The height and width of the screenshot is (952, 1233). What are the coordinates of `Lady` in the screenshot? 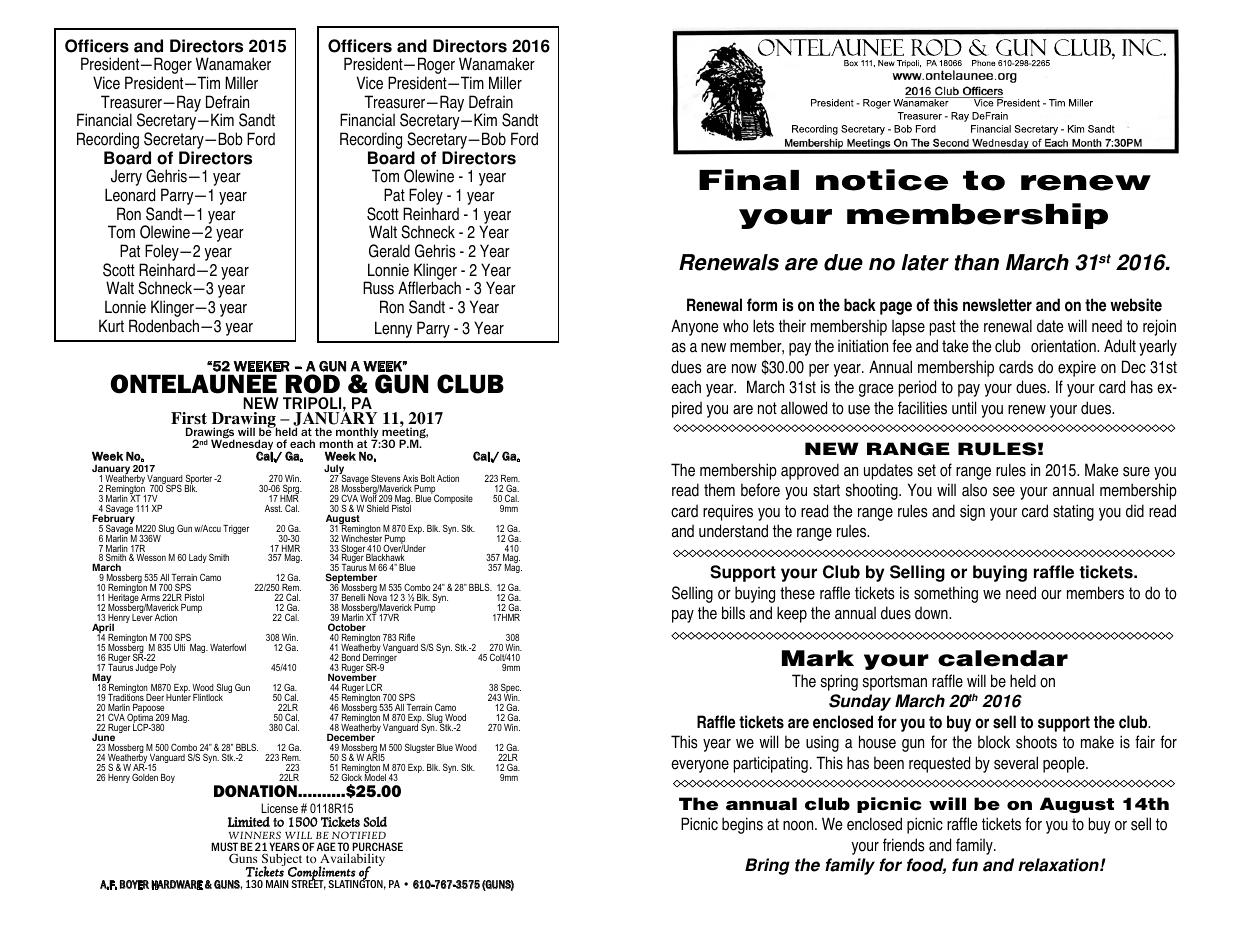 It's located at (198, 558).
